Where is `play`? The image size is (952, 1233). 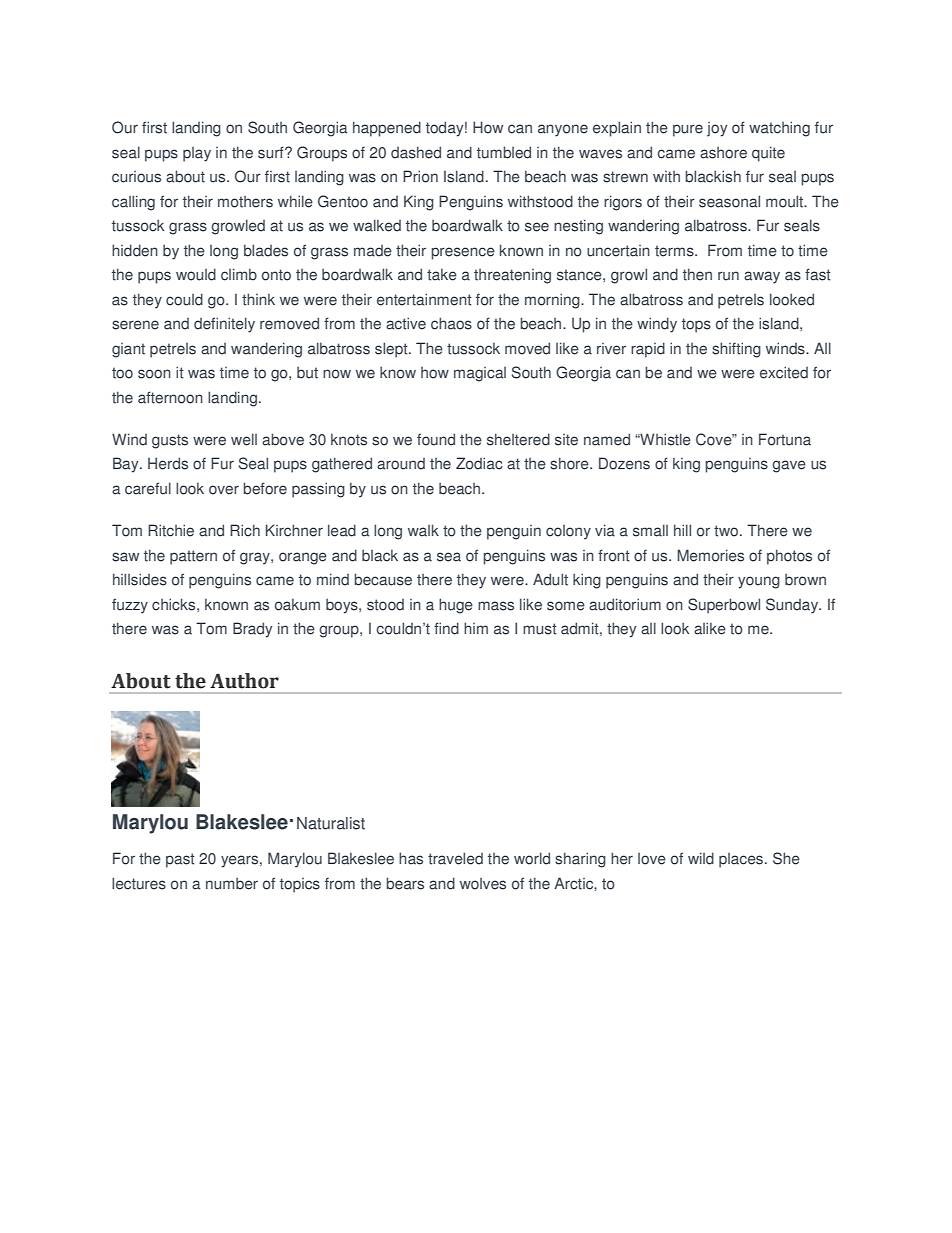 play is located at coordinates (197, 154).
